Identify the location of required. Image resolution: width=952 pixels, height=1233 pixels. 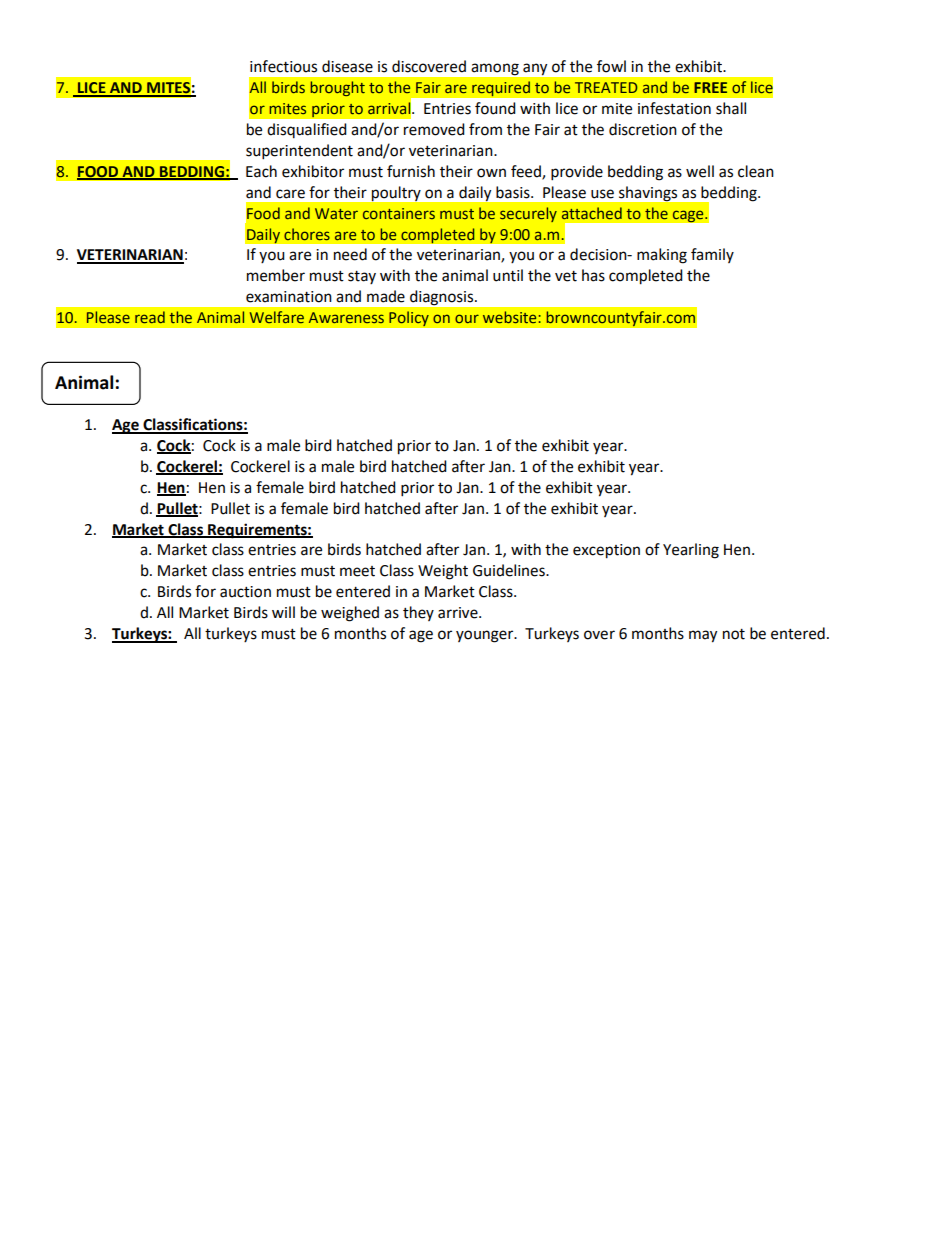
(501, 89).
